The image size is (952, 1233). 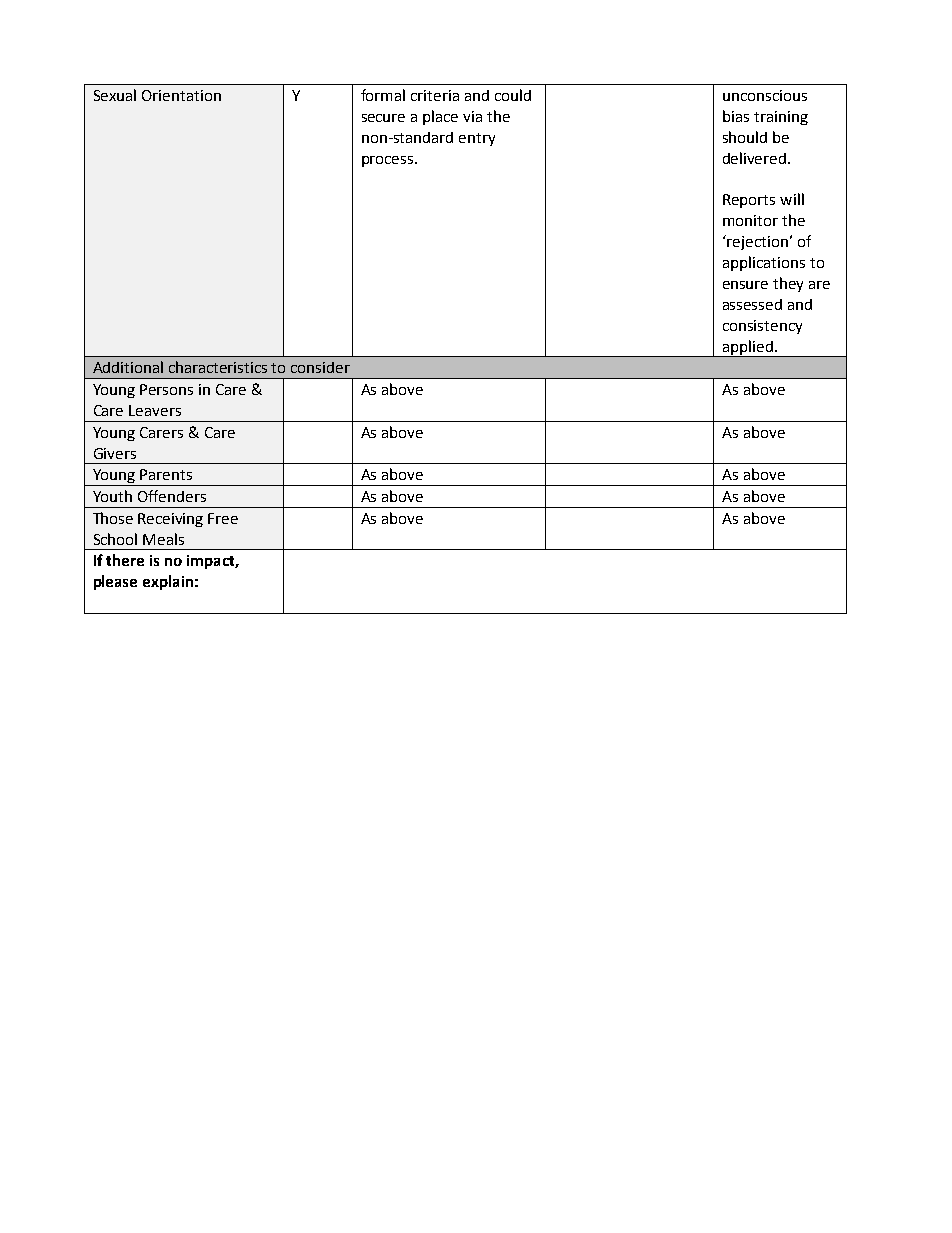 What do you see at coordinates (163, 539) in the screenshot?
I see `Meals` at bounding box center [163, 539].
